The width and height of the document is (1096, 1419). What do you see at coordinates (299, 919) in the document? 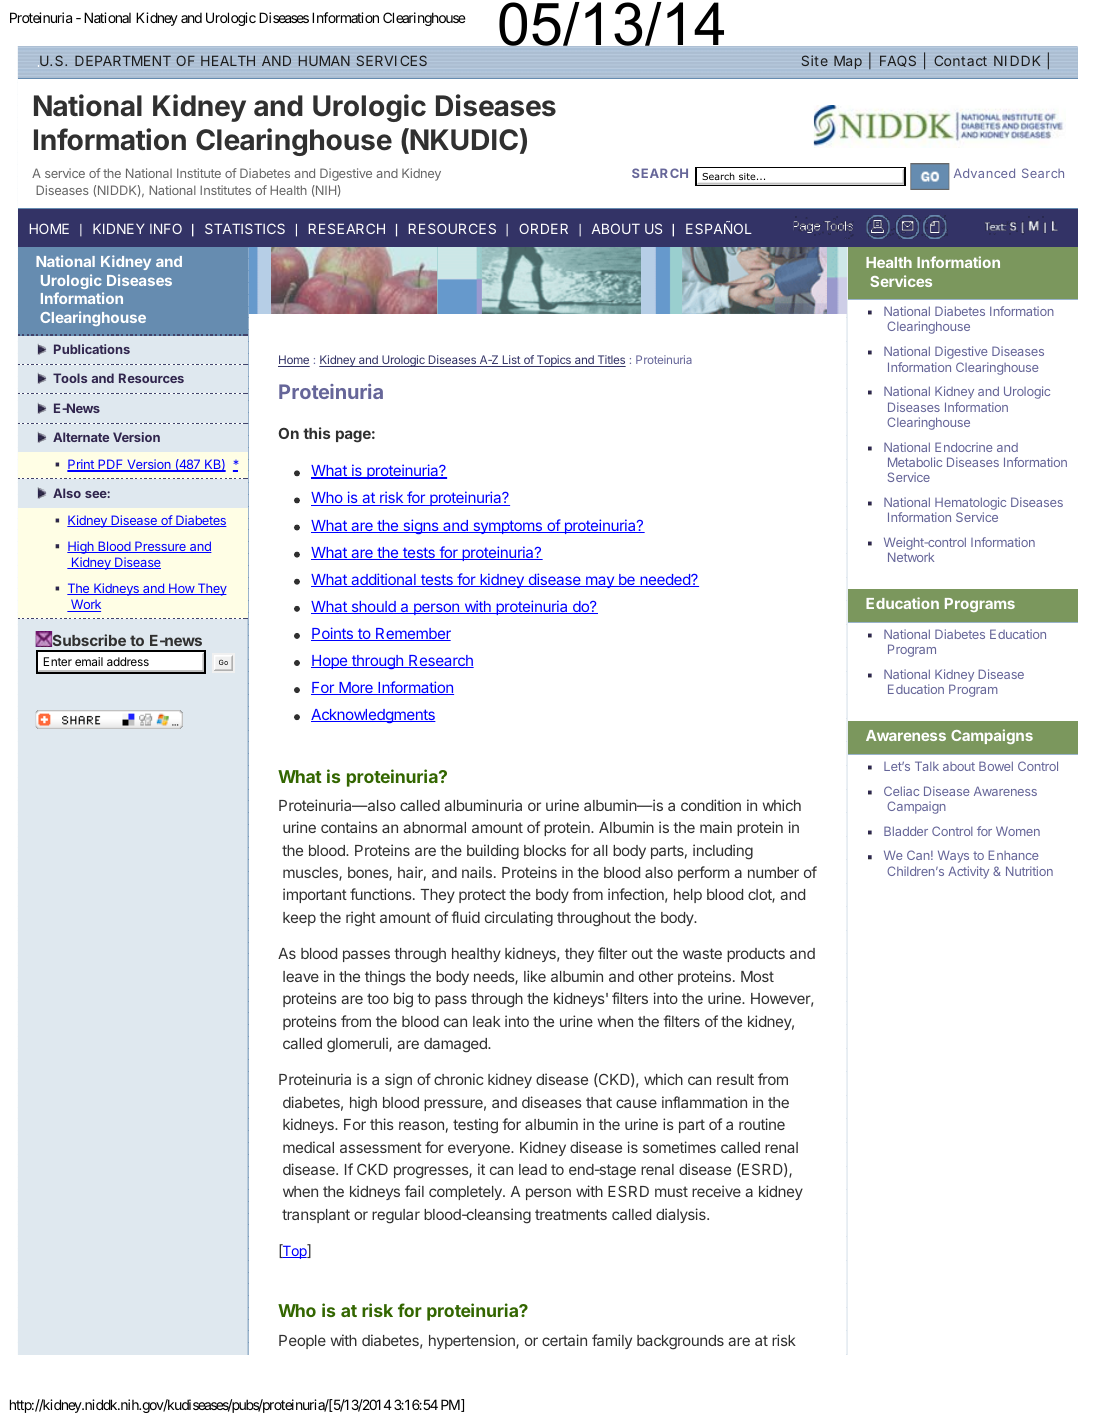
I see `keep` at bounding box center [299, 919].
